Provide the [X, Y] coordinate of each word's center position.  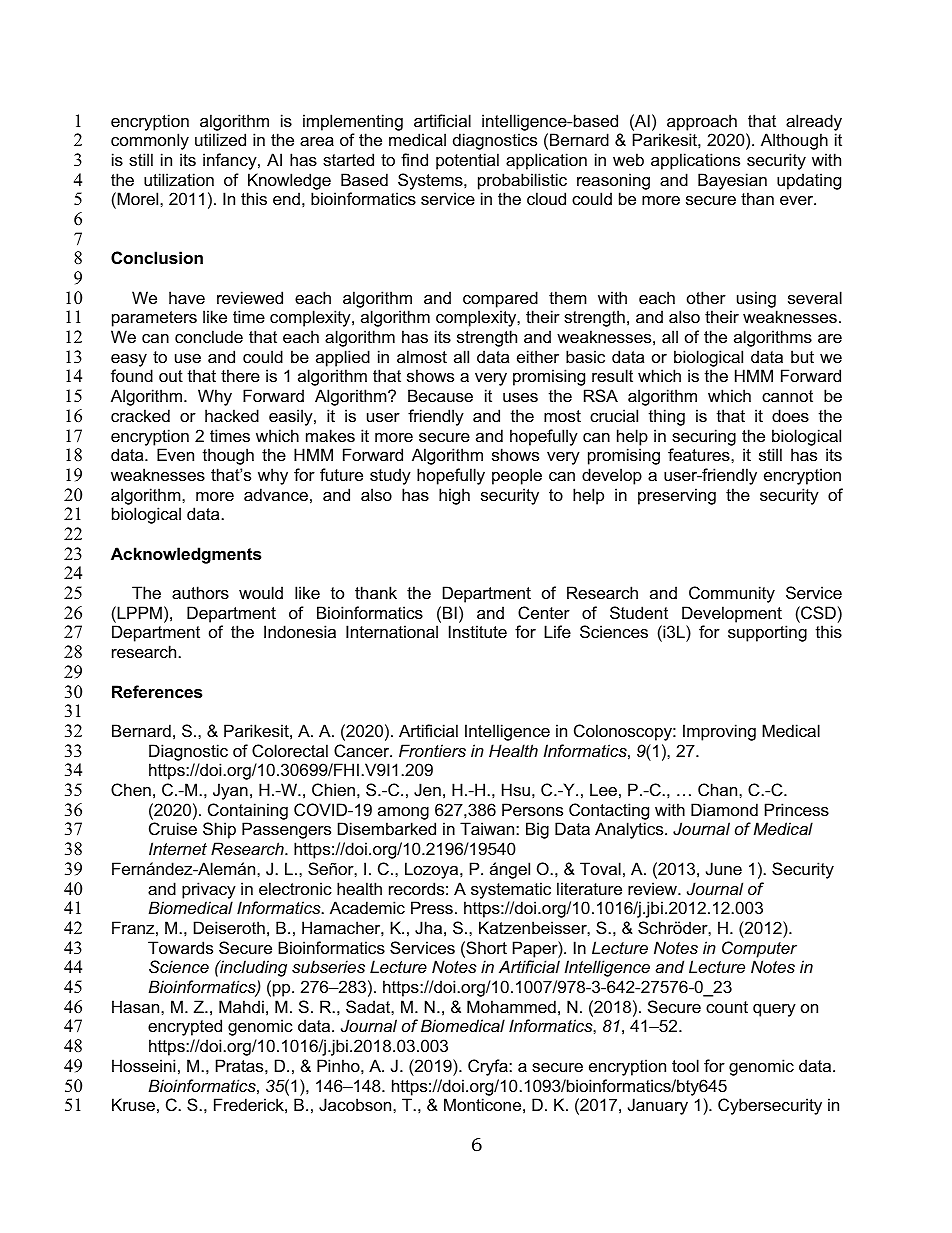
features [700, 454]
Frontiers [432, 750]
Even [175, 454]
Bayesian [732, 181]
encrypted [185, 1027]
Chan [719, 789]
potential [467, 161]
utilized [220, 139]
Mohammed [511, 1006]
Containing [248, 811]
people [517, 476]
